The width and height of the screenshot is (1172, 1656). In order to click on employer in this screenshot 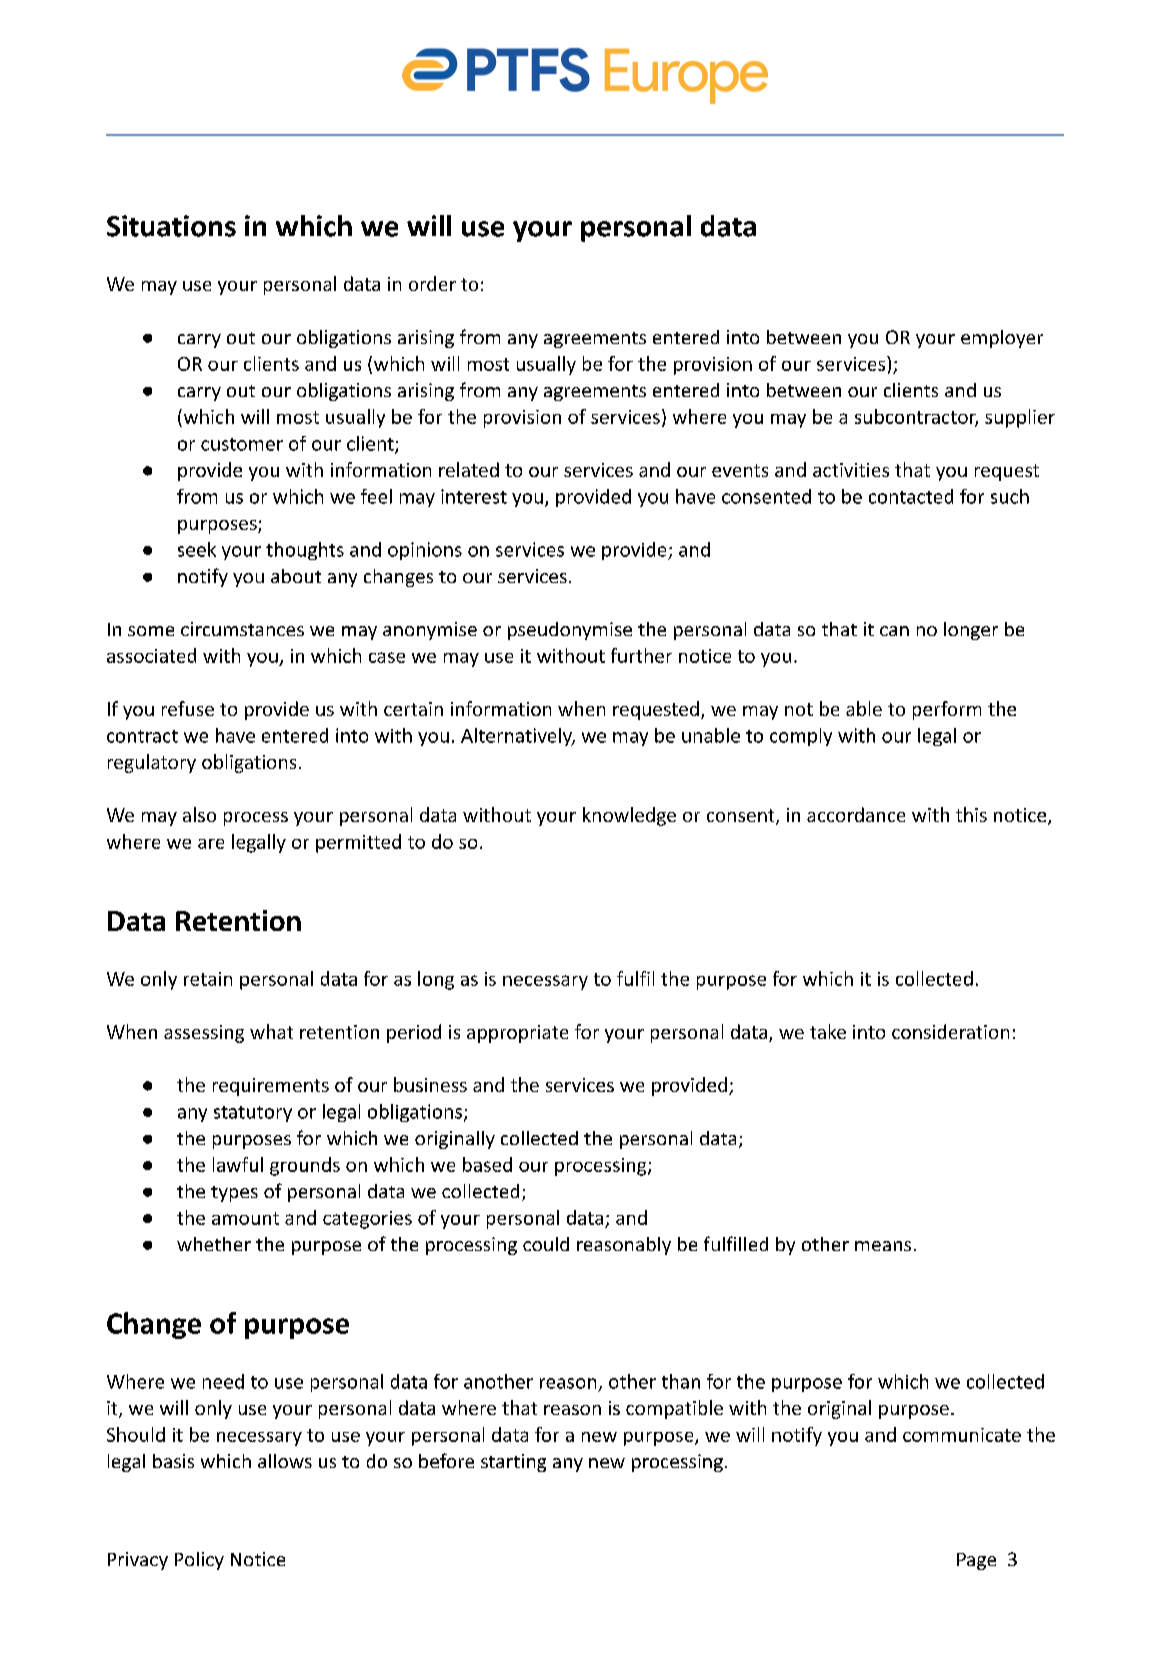, I will do `click(1002, 339)`.
